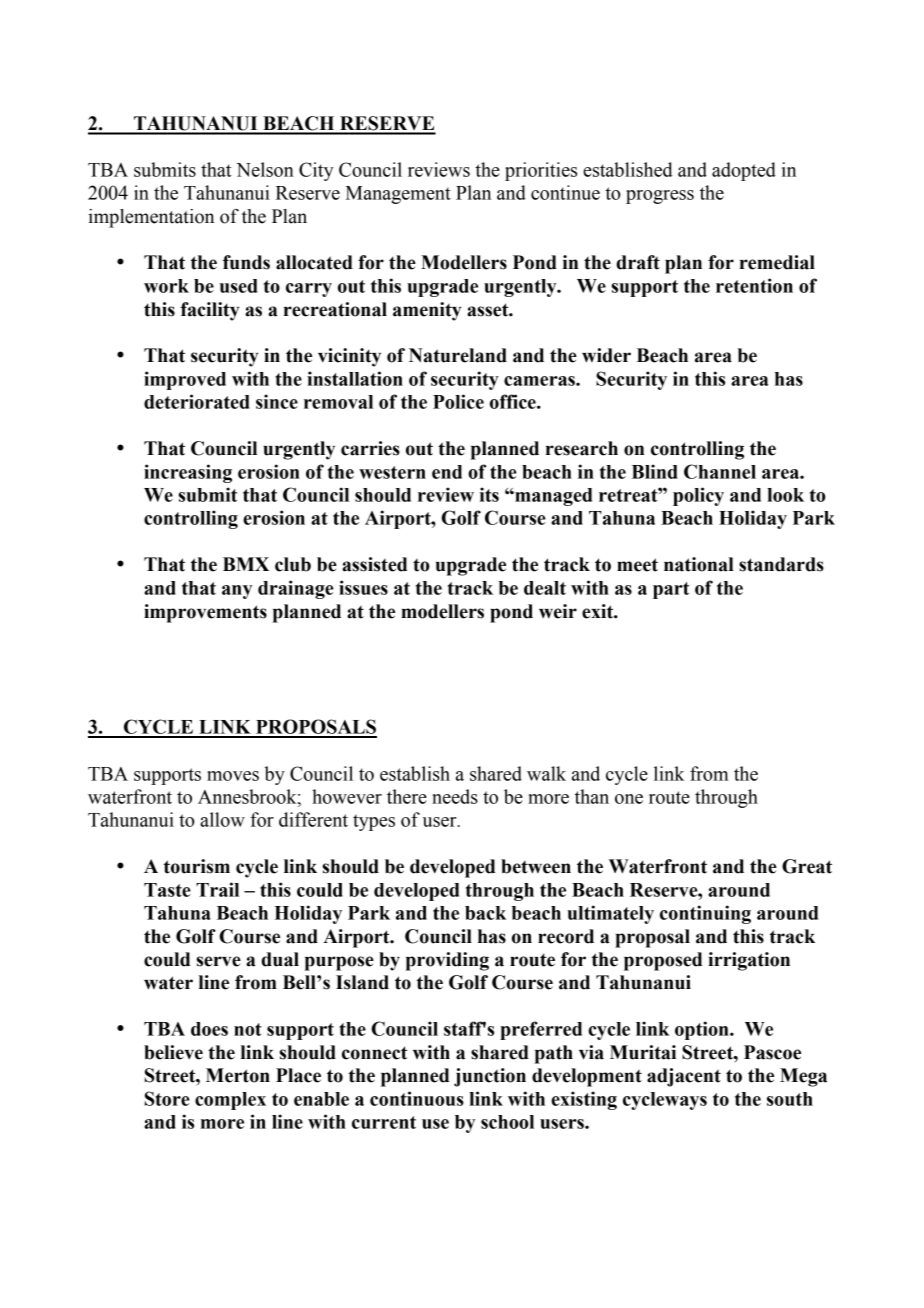 The height and width of the screenshot is (1308, 924). What do you see at coordinates (205, 613) in the screenshot?
I see `improvements` at bounding box center [205, 613].
